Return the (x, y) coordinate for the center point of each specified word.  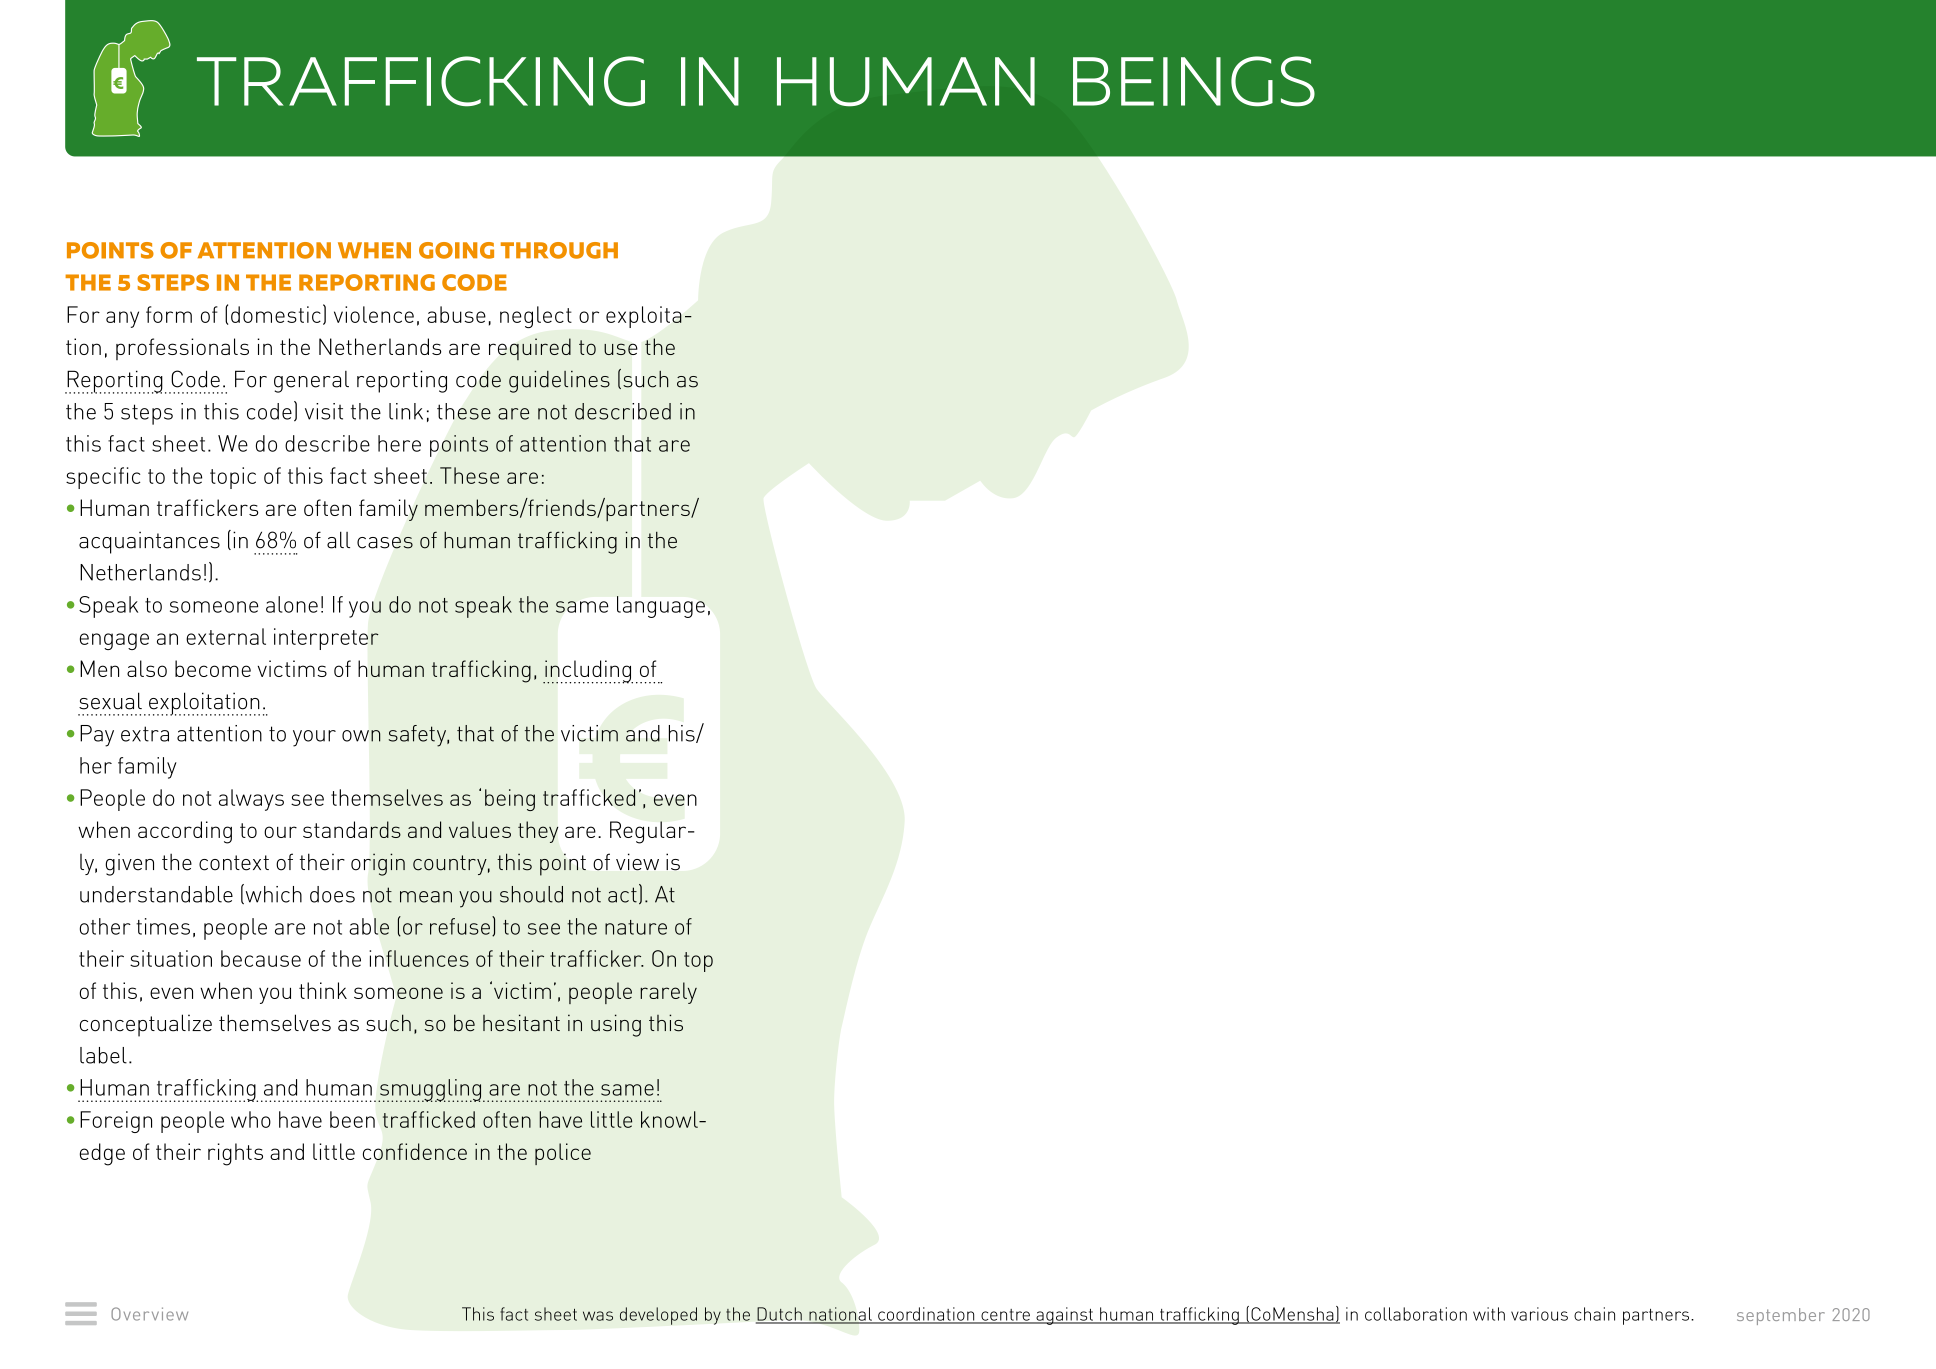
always (251, 800)
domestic (276, 314)
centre (1005, 1316)
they (538, 832)
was (598, 1316)
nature (636, 927)
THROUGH (559, 250)
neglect (536, 317)
